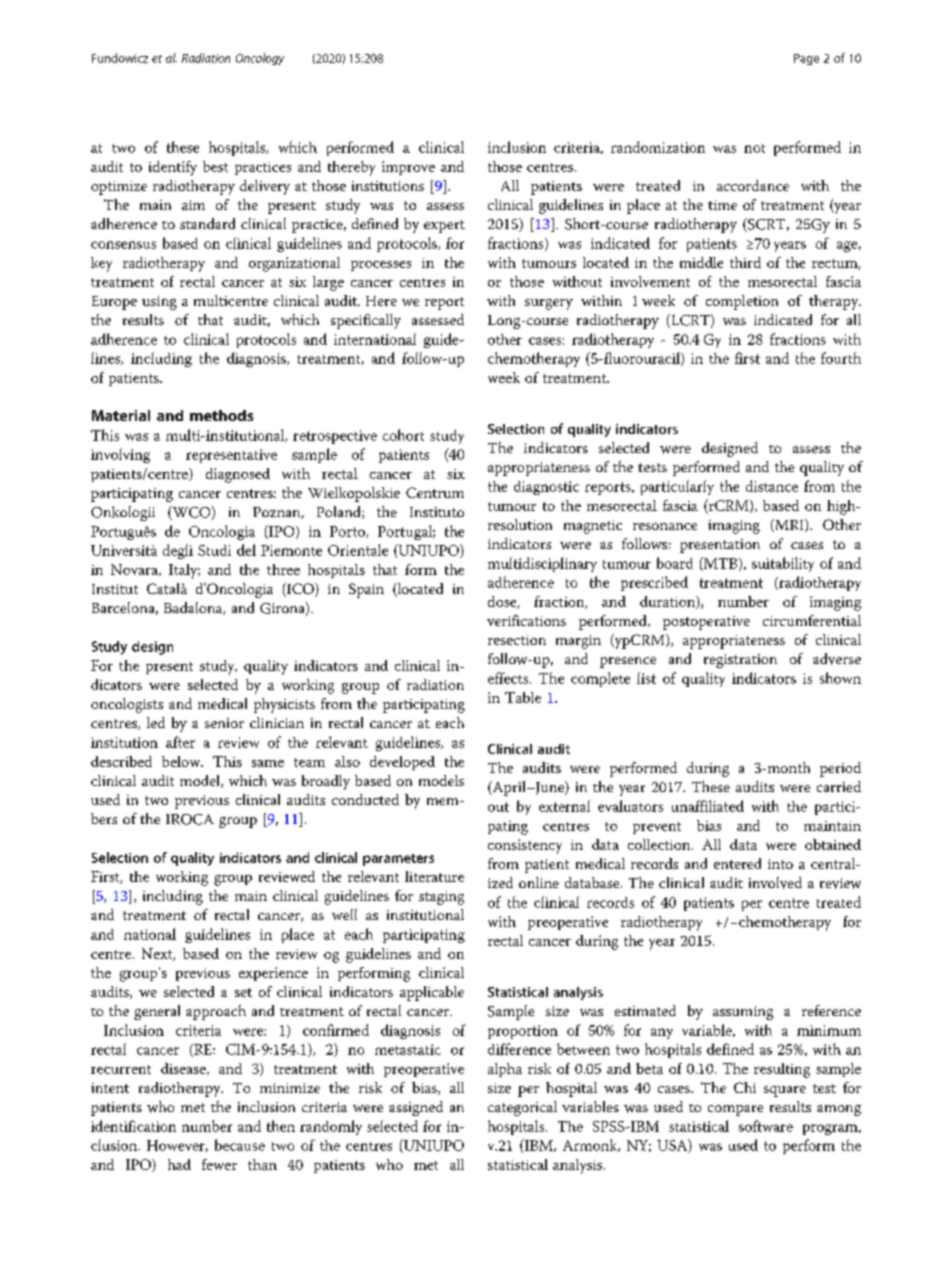 The width and height of the screenshot is (952, 1265). I want to click on Page, so click(806, 59).
